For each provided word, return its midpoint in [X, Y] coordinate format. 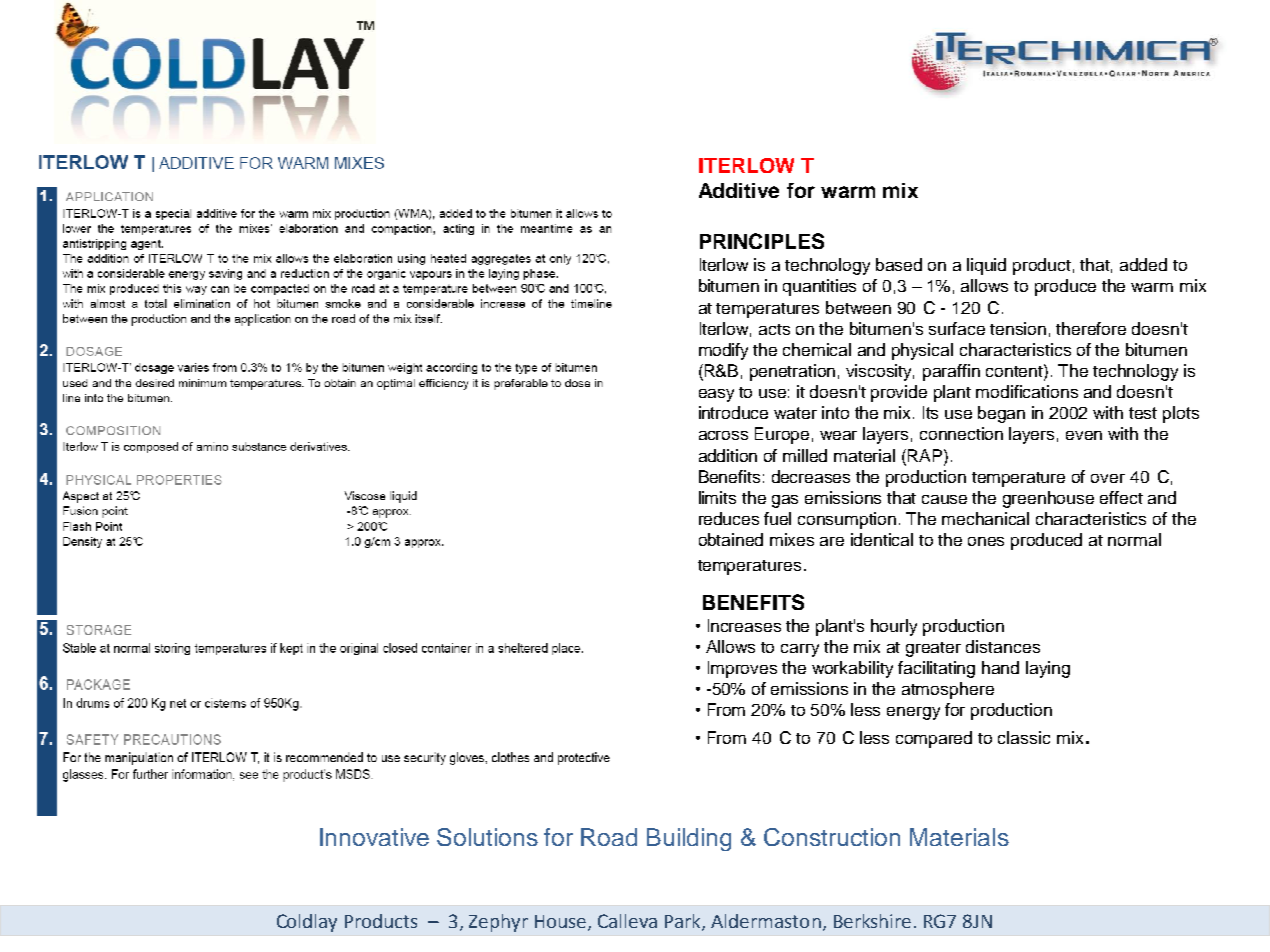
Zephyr [498, 923]
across [723, 435]
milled [805, 455]
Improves [742, 669]
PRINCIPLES [762, 241]
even [1084, 435]
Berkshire [872, 921]
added [1143, 264]
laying [1048, 669]
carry [800, 650]
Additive [739, 190]
